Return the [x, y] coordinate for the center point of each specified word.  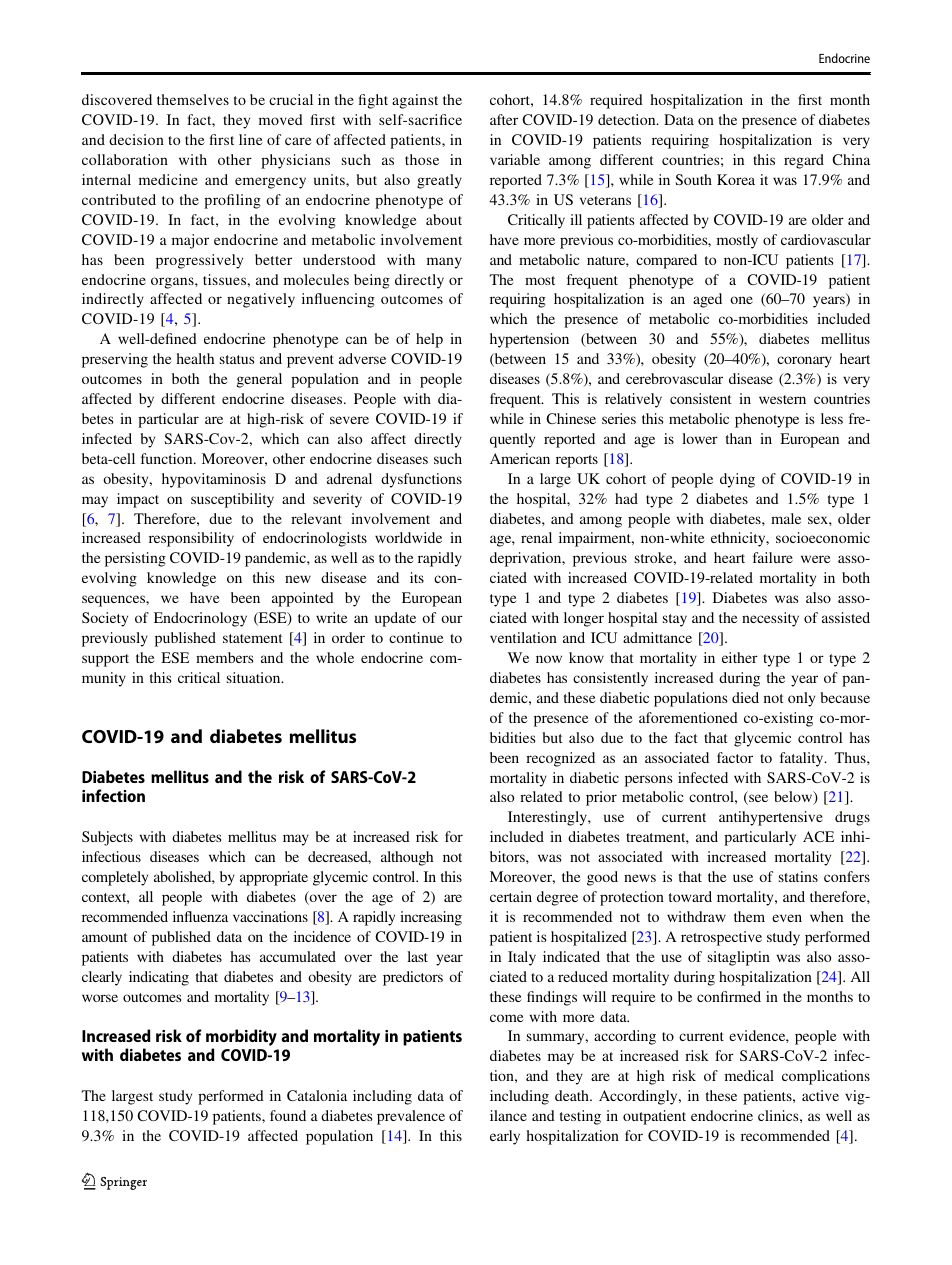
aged [707, 300]
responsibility [191, 539]
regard [804, 161]
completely [115, 878]
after [504, 119]
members [225, 657]
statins [798, 876]
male [786, 518]
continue [416, 637]
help [429, 340]
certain [511, 896]
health [195, 358]
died [745, 697]
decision [136, 139]
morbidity [241, 1037]
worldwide [408, 537]
